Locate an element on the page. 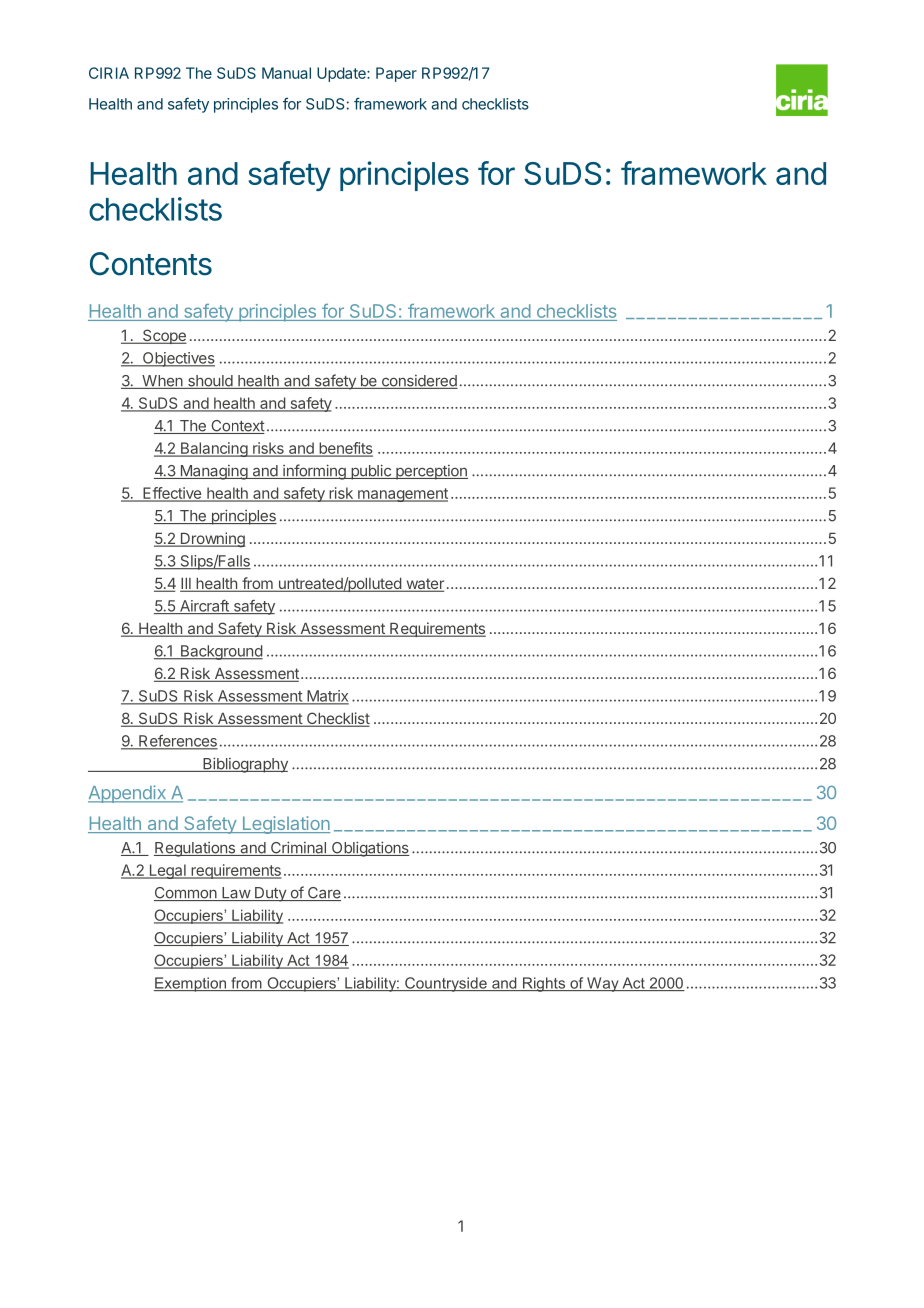  Exemption is located at coordinates (191, 984).
